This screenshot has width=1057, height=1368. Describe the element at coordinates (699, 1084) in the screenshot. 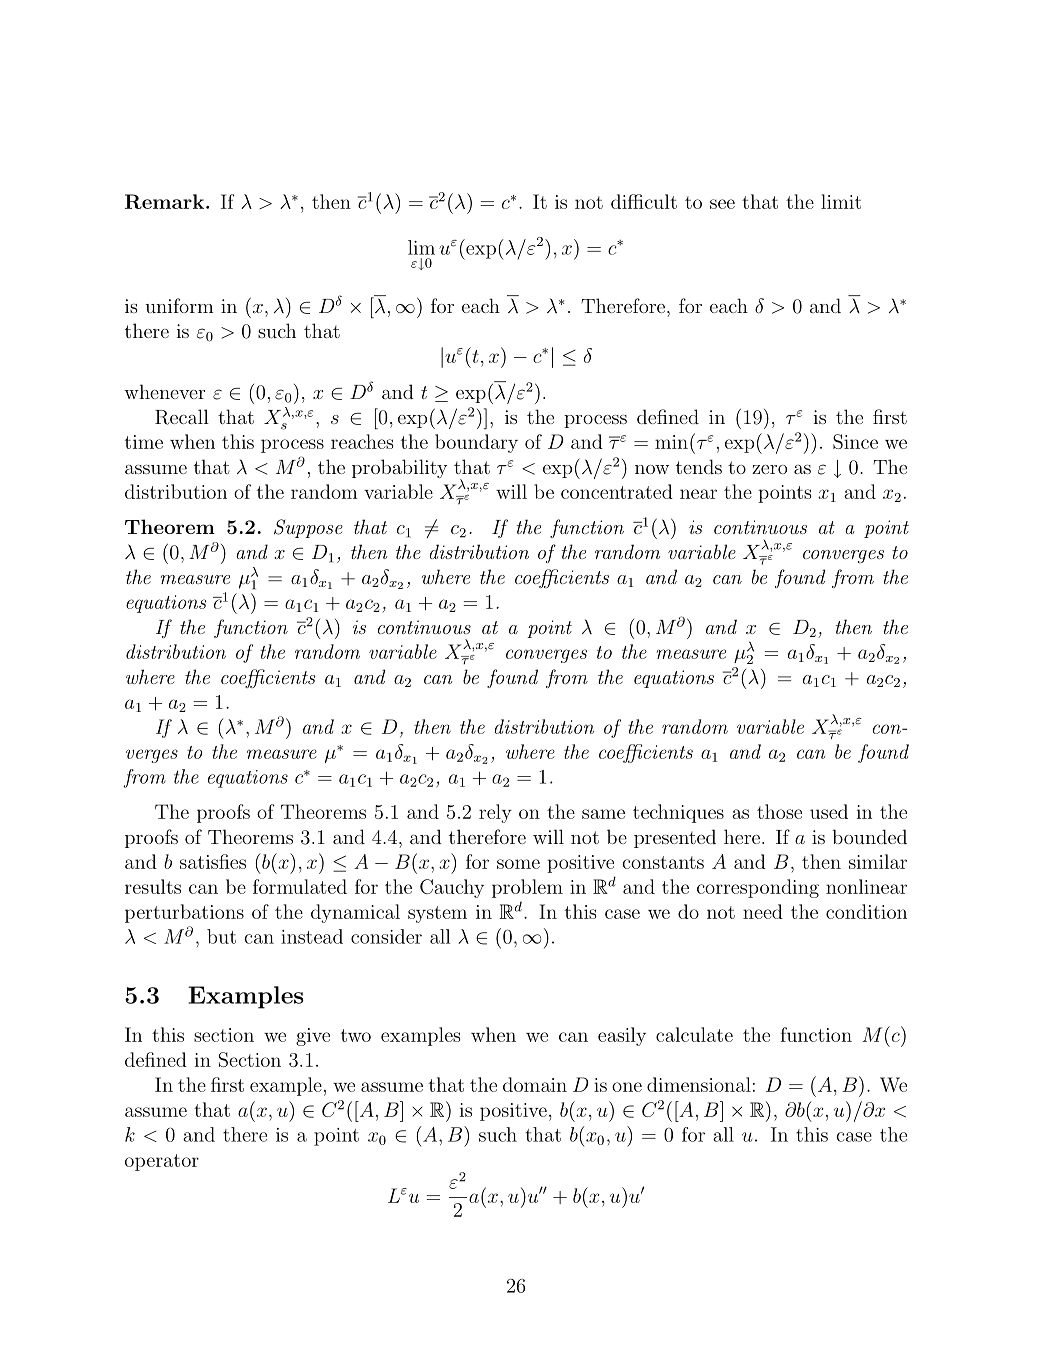

I see `dimensional` at that location.
